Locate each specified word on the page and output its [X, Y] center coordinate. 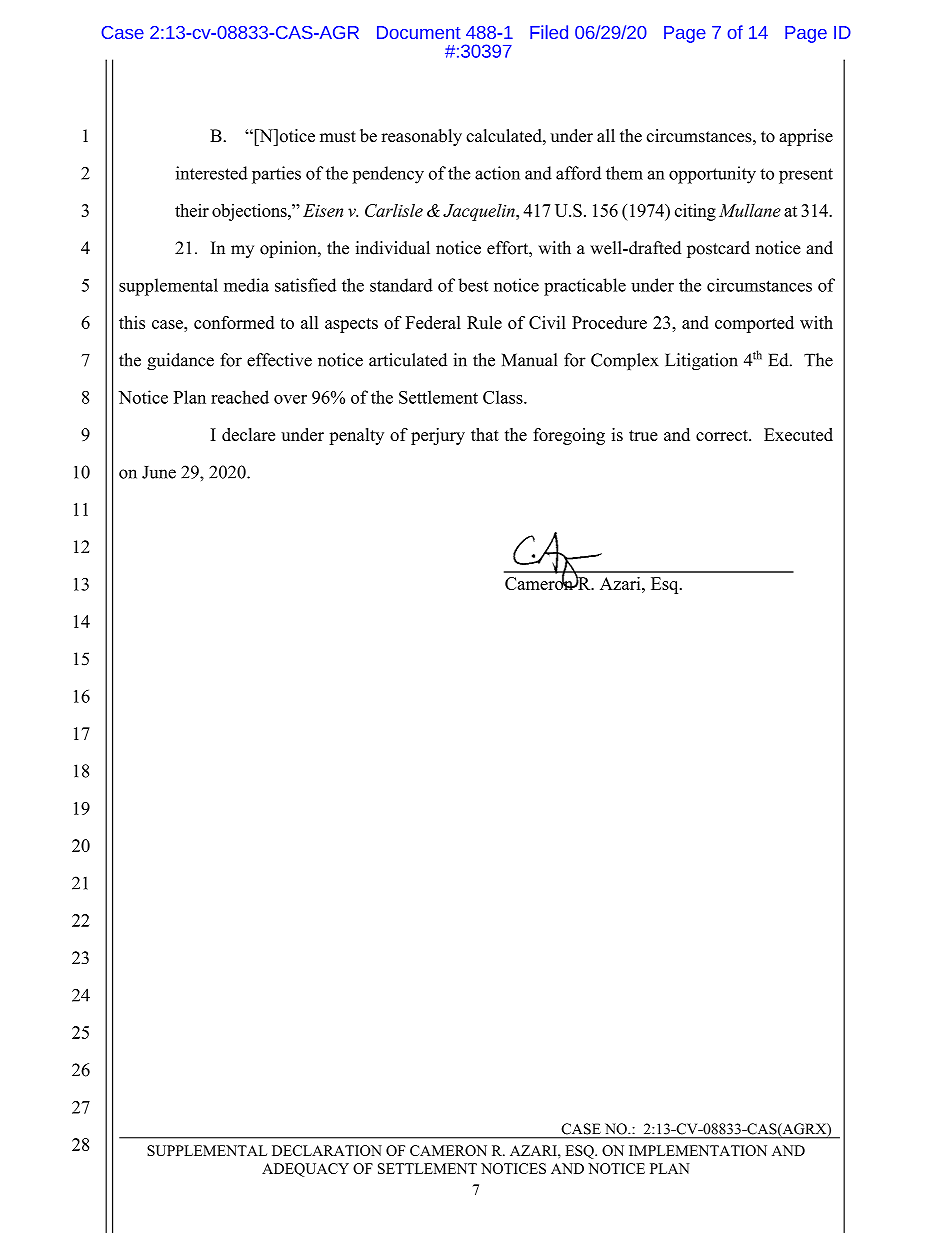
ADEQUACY [305, 1170]
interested [212, 173]
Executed [798, 434]
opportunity [712, 175]
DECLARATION [327, 1150]
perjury [438, 436]
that [485, 434]
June [159, 472]
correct [723, 435]
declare [248, 434]
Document [419, 32]
